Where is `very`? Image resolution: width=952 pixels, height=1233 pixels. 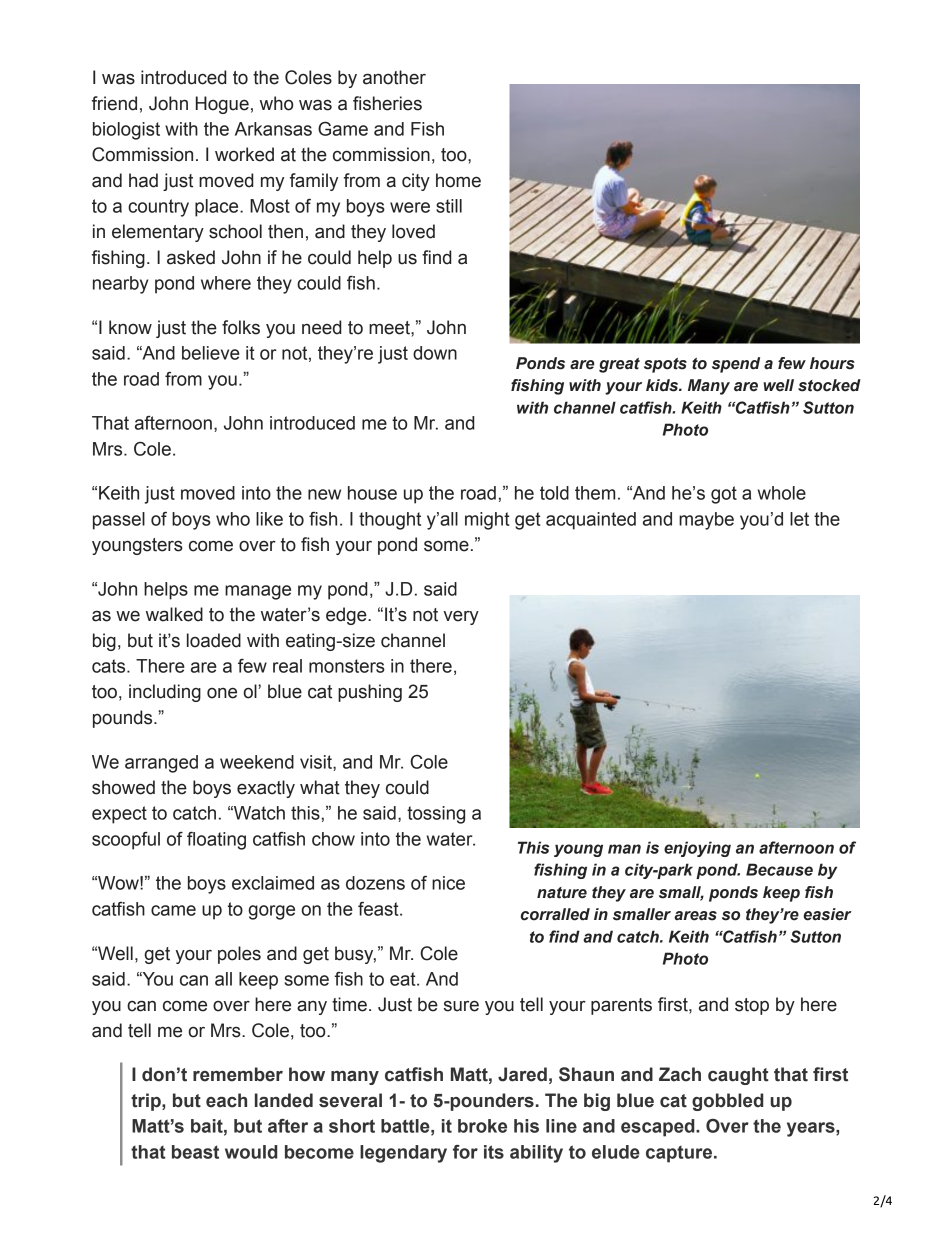
very is located at coordinates (461, 618).
